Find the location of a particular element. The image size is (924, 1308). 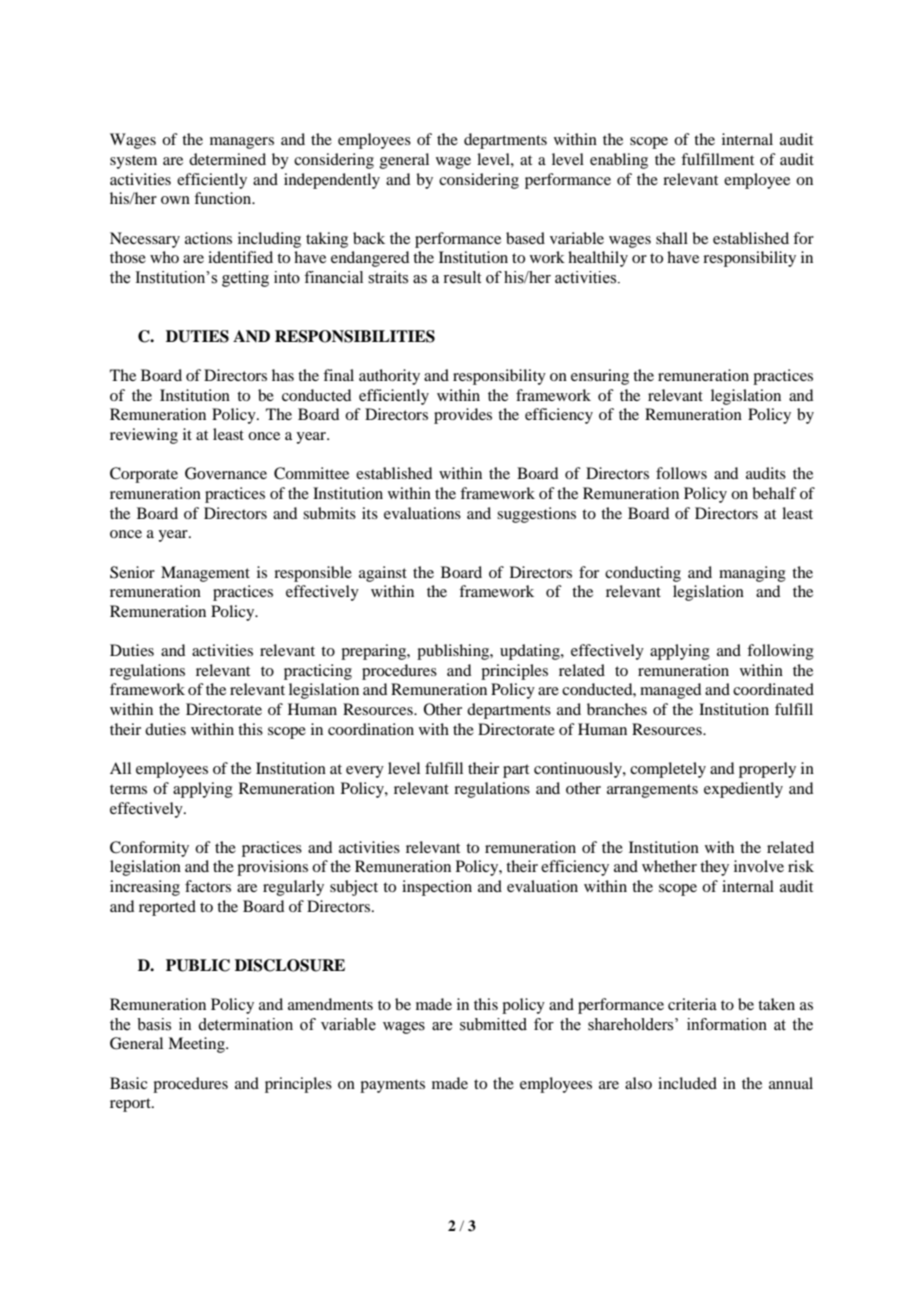

managing is located at coordinates (752, 574).
